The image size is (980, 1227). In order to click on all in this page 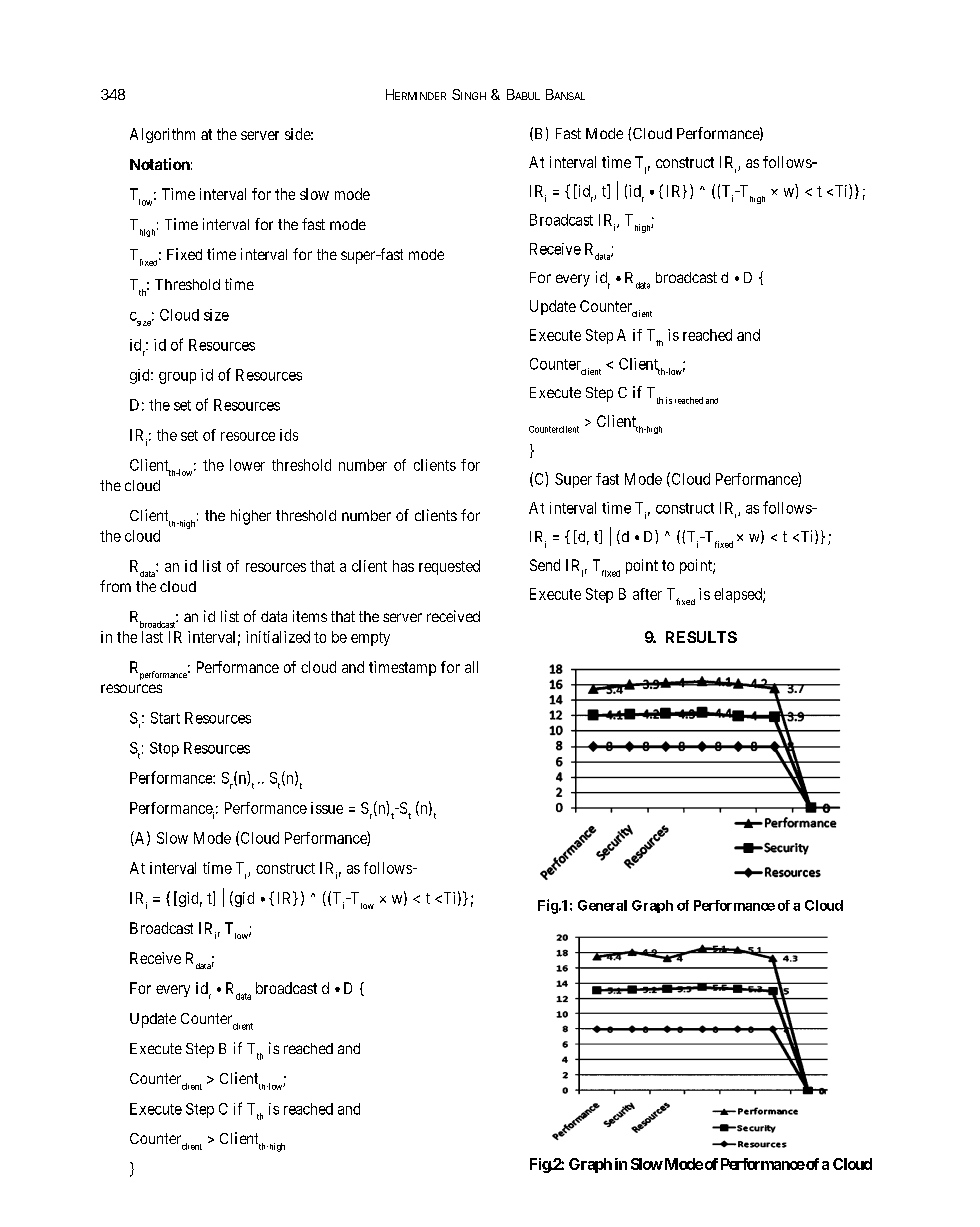, I will do `click(471, 667)`.
